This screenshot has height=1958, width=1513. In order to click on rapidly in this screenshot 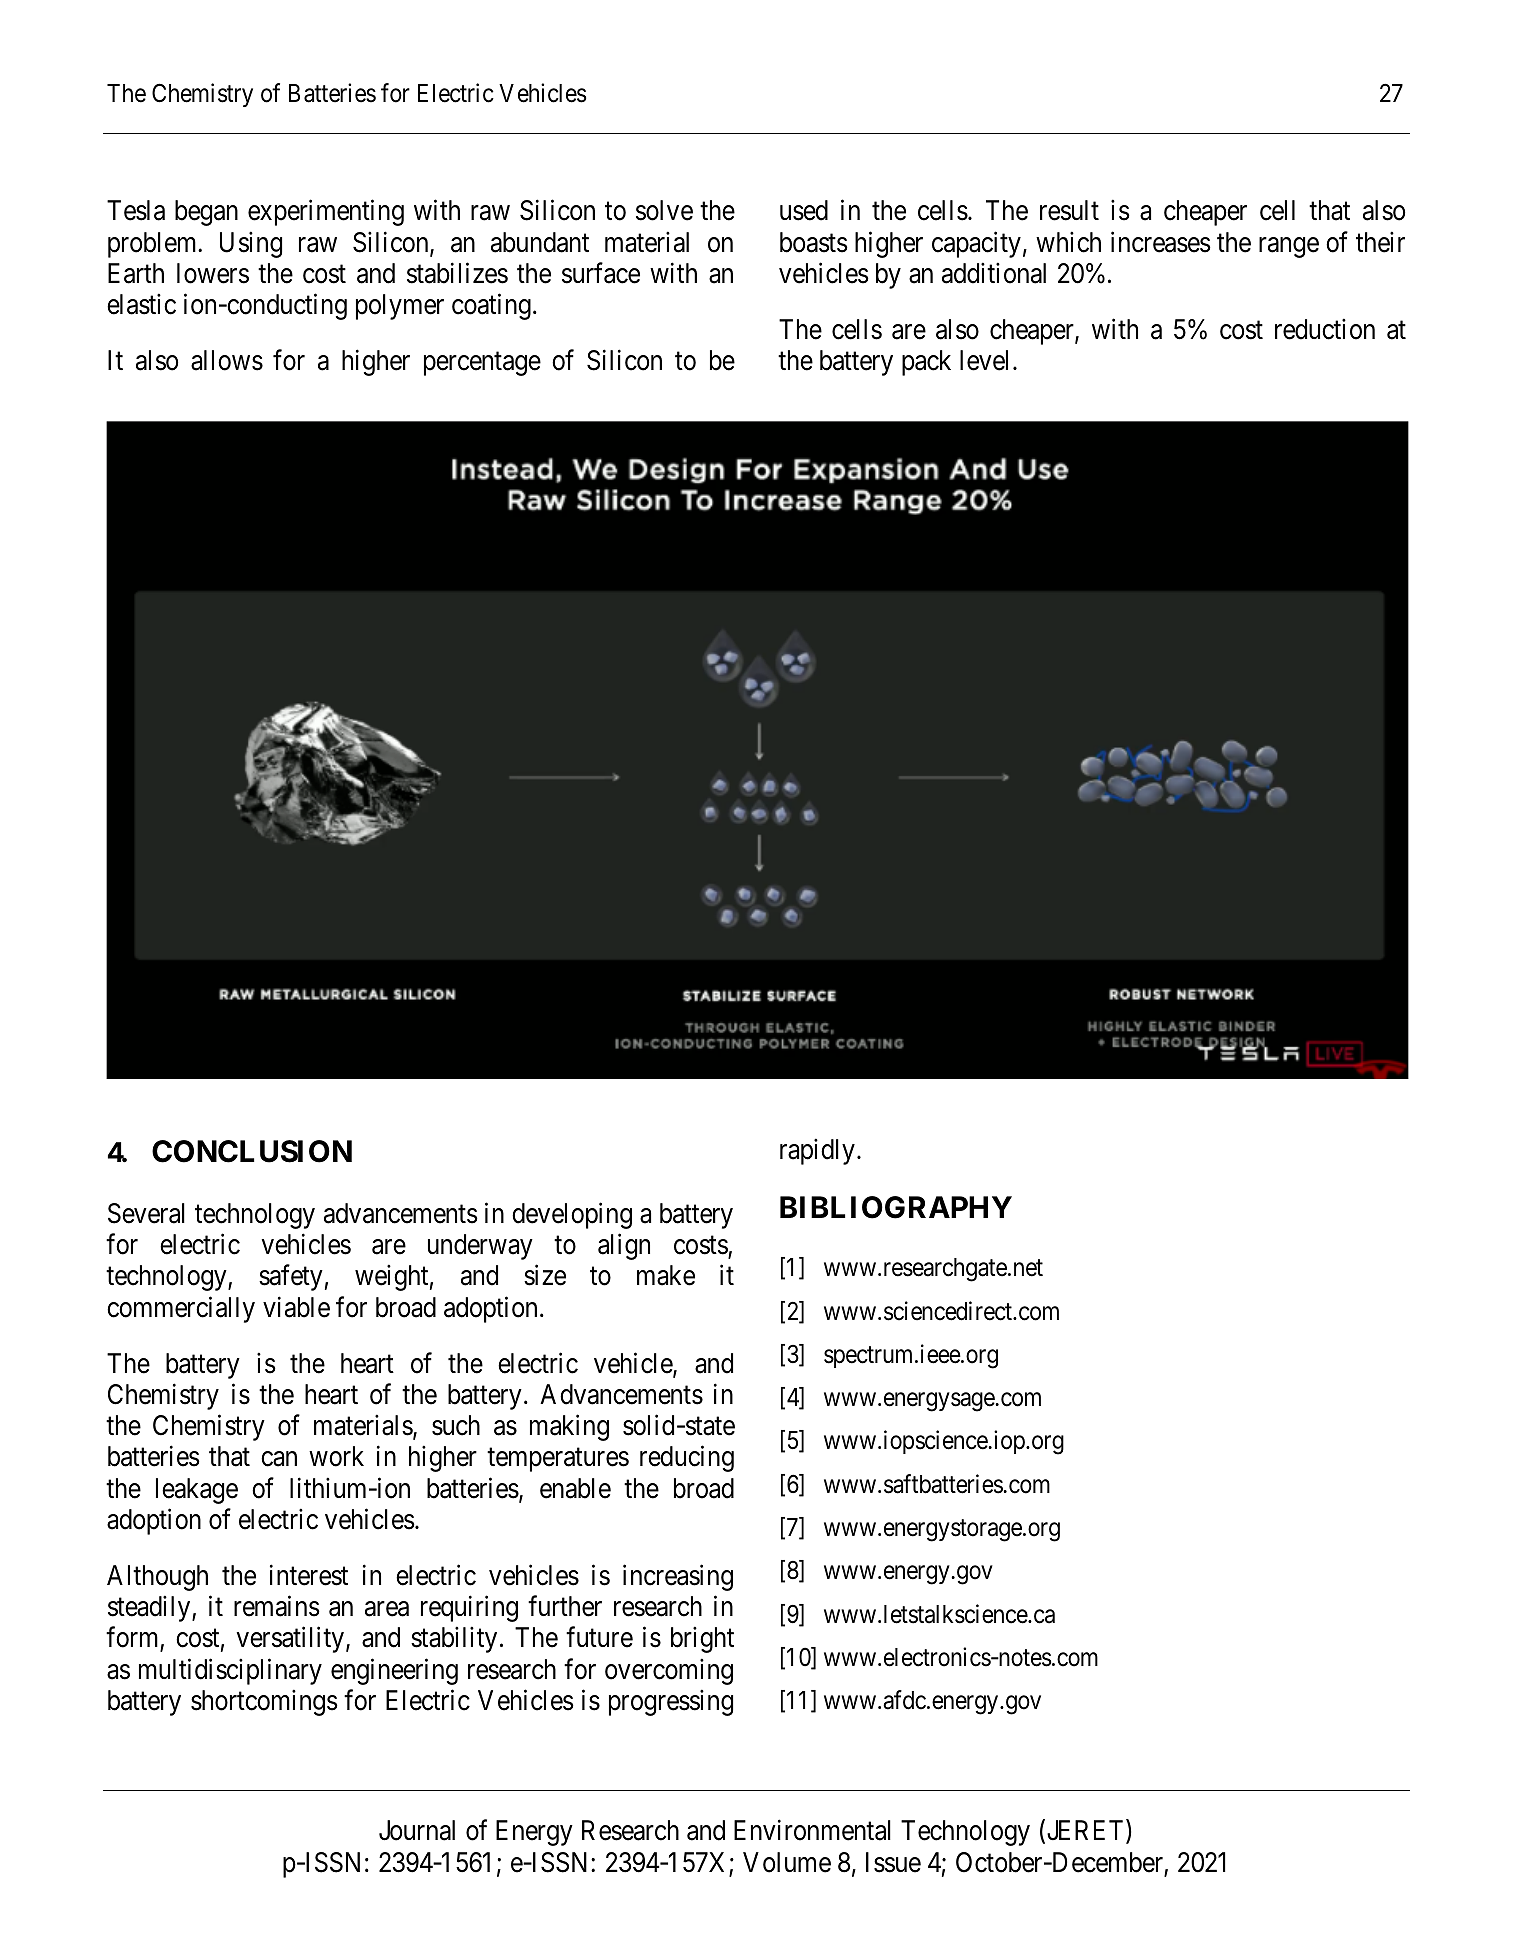, I will do `click(817, 1151)`.
